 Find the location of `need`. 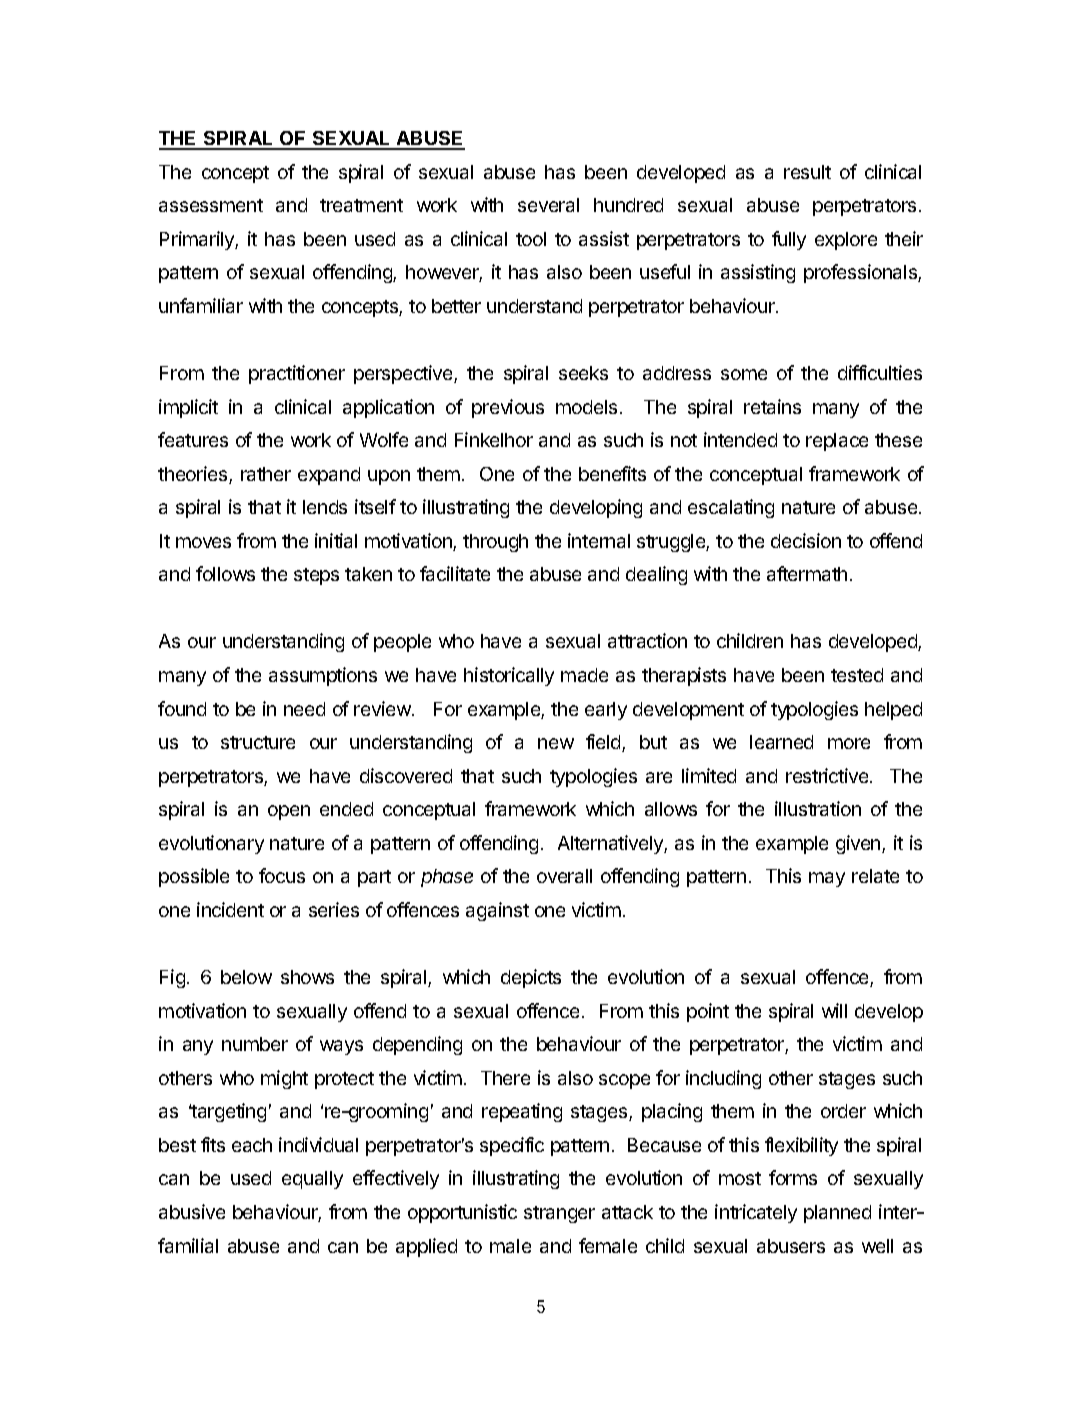

need is located at coordinates (304, 709).
